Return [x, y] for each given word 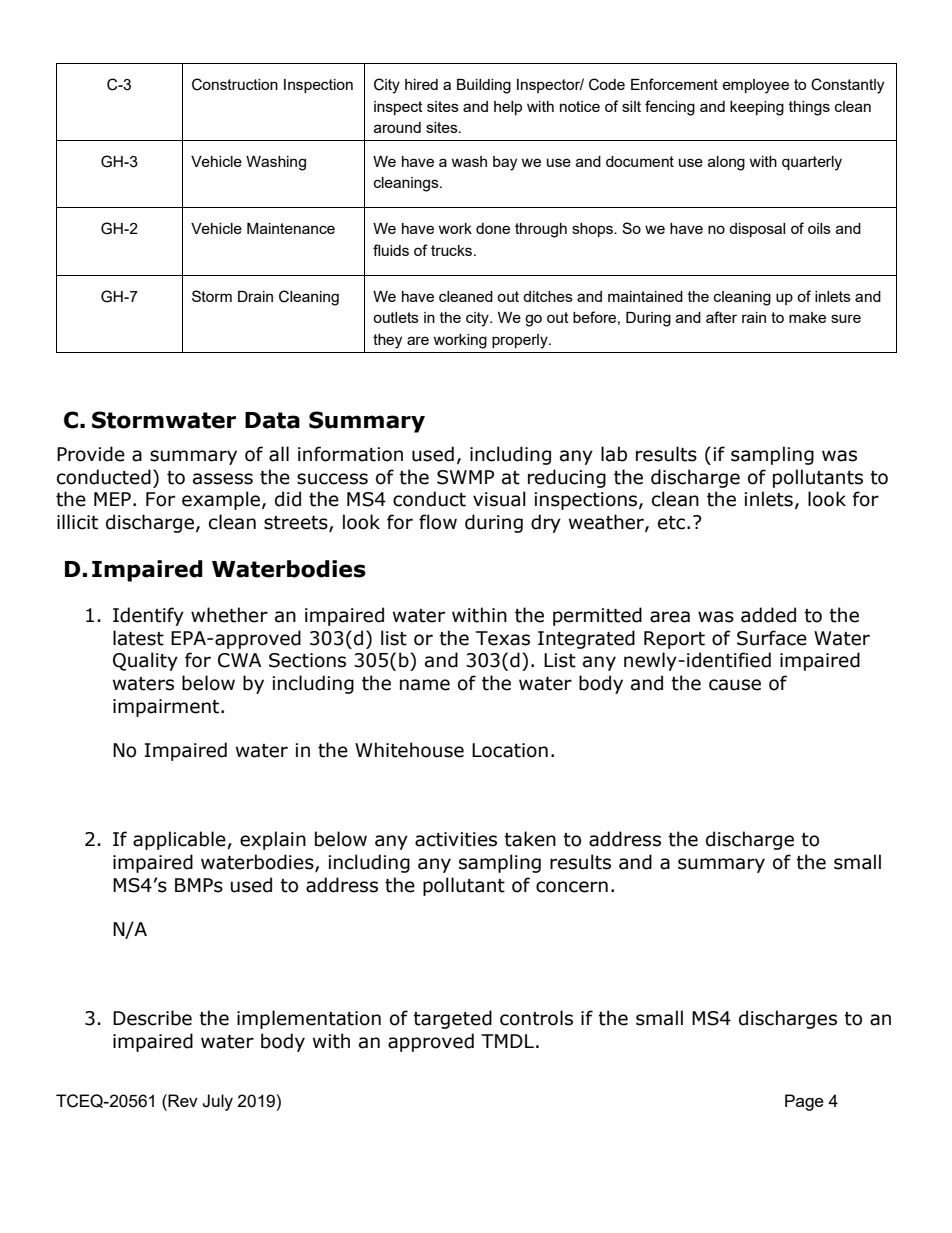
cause [735, 685]
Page [804, 1102]
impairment [167, 708]
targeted [452, 1019]
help [508, 108]
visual [499, 499]
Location [510, 750]
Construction [235, 84]
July [217, 1102]
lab [614, 454]
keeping [757, 108]
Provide [91, 454]
